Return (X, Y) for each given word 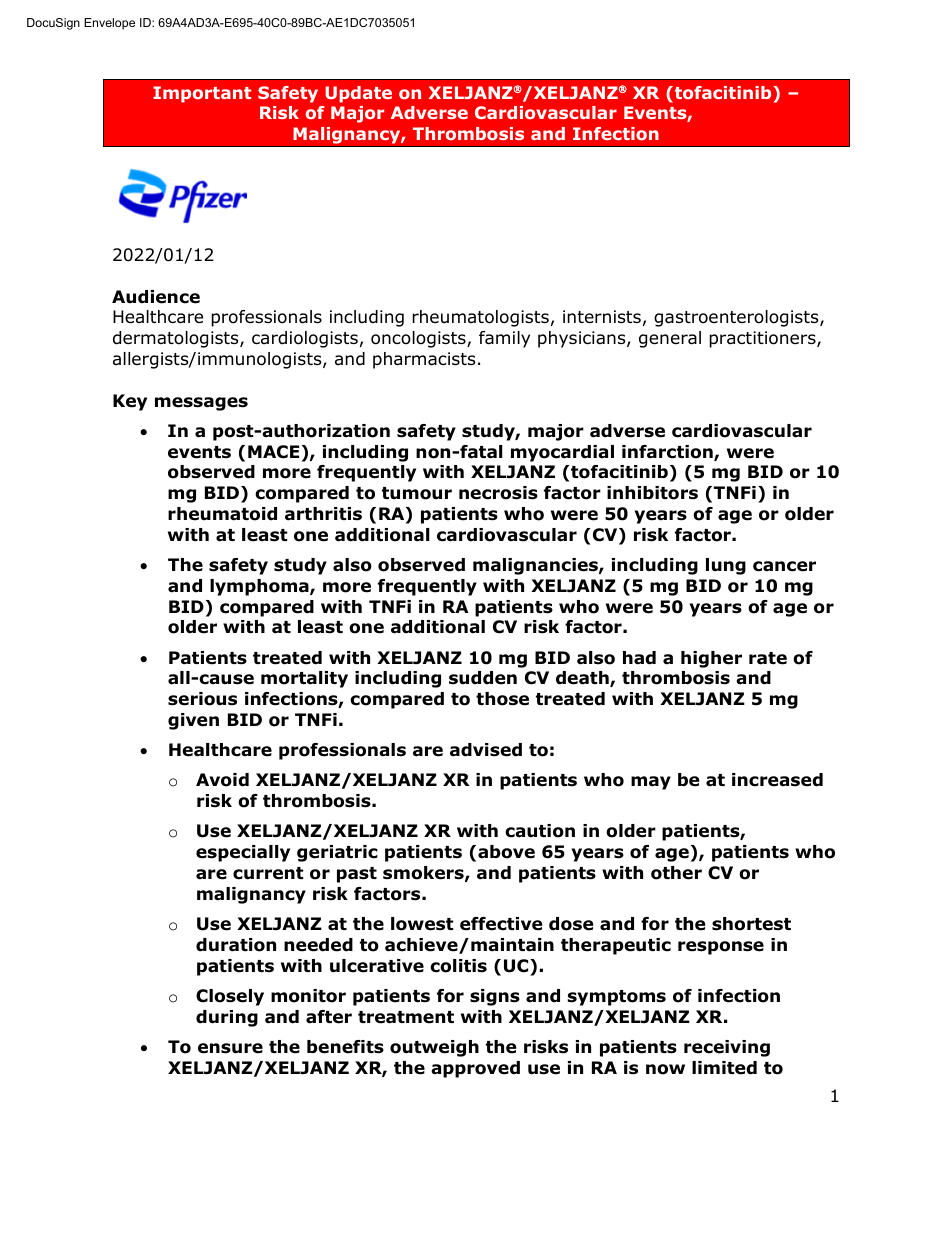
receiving (727, 1048)
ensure (230, 1048)
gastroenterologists (737, 318)
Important (202, 94)
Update (358, 94)
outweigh (434, 1048)
